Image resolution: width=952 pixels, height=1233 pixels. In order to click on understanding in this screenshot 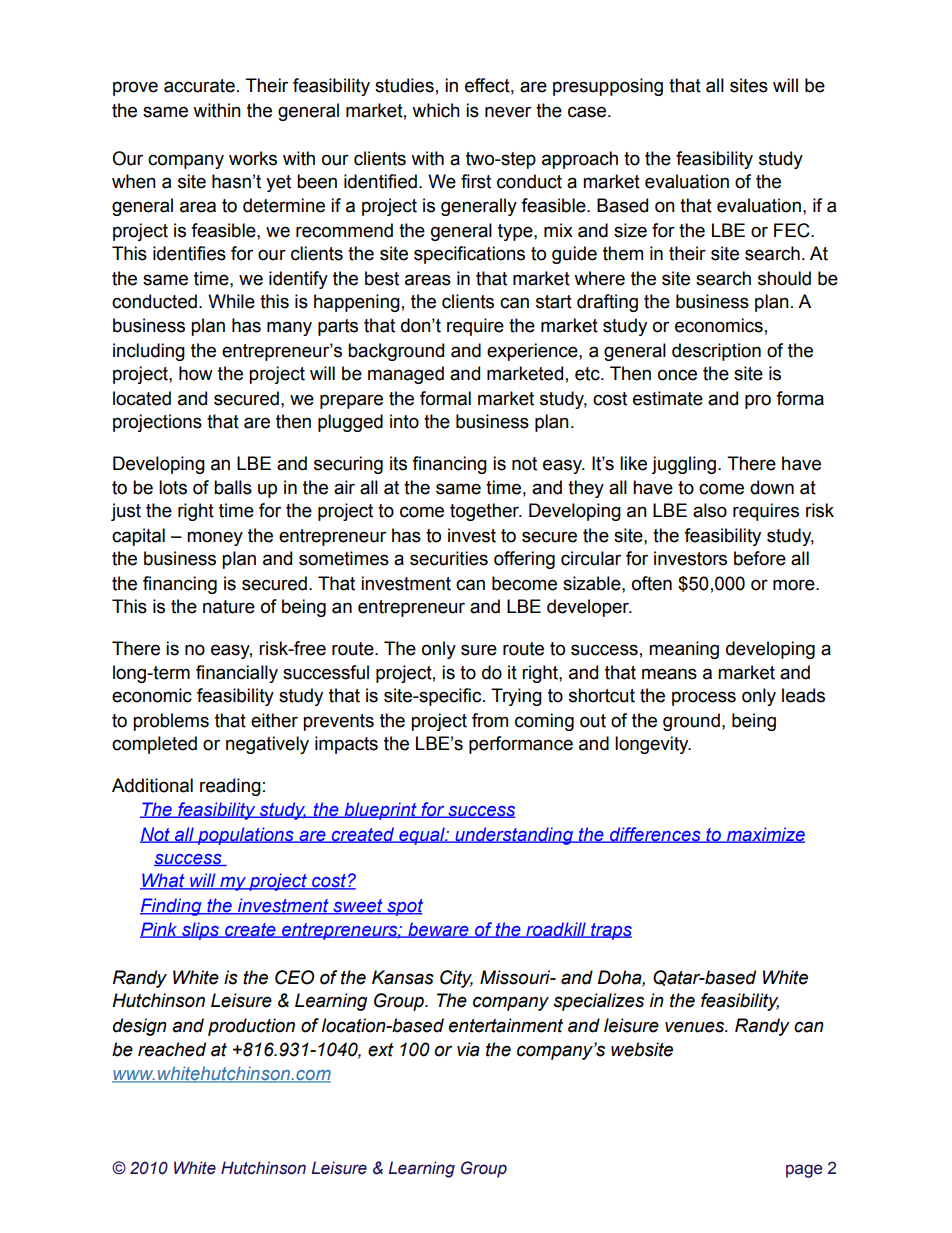, I will do `click(514, 836)`.
